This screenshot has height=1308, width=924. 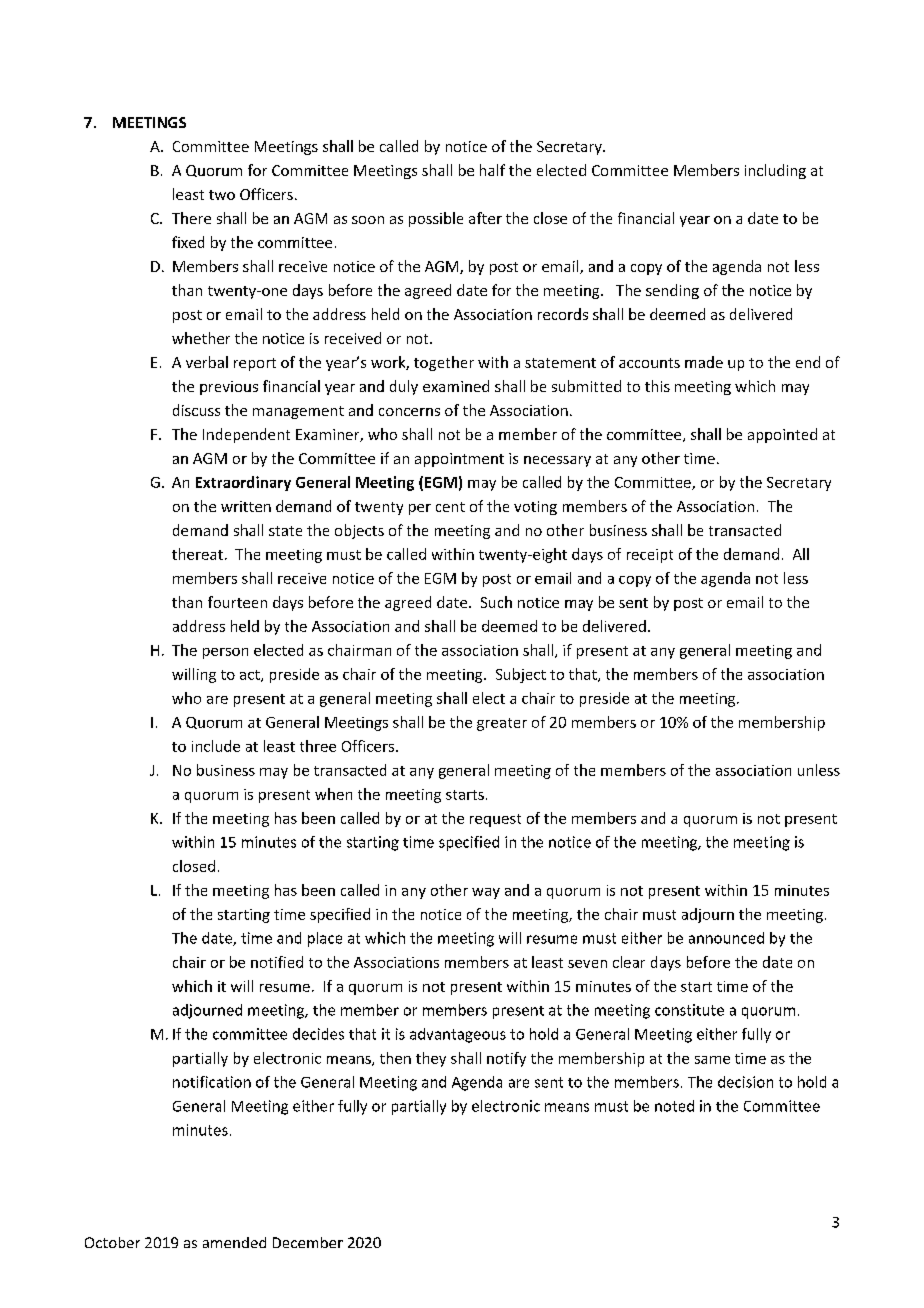 I want to click on including, so click(x=775, y=171).
